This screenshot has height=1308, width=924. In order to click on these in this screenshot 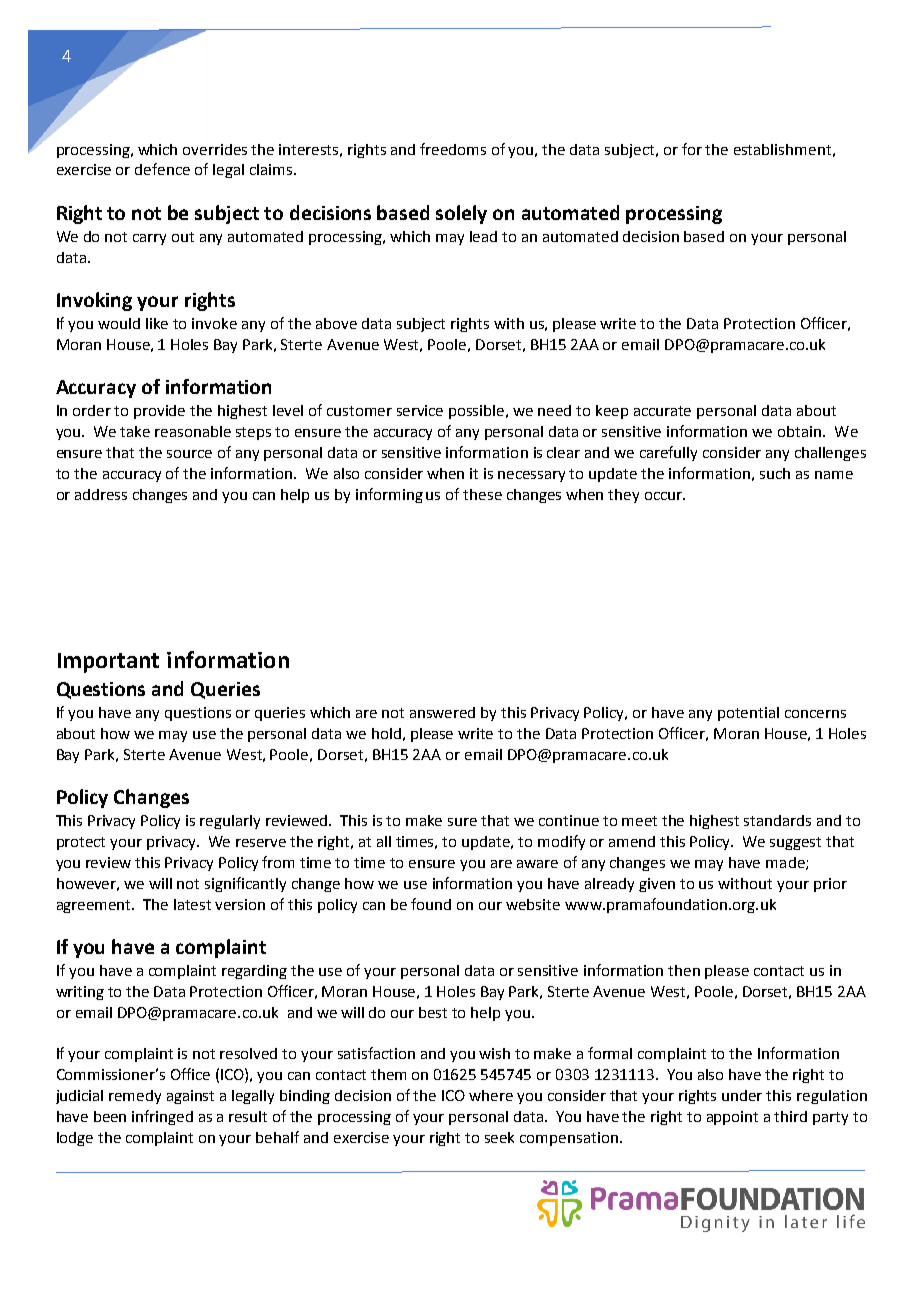, I will do `click(482, 494)`.
